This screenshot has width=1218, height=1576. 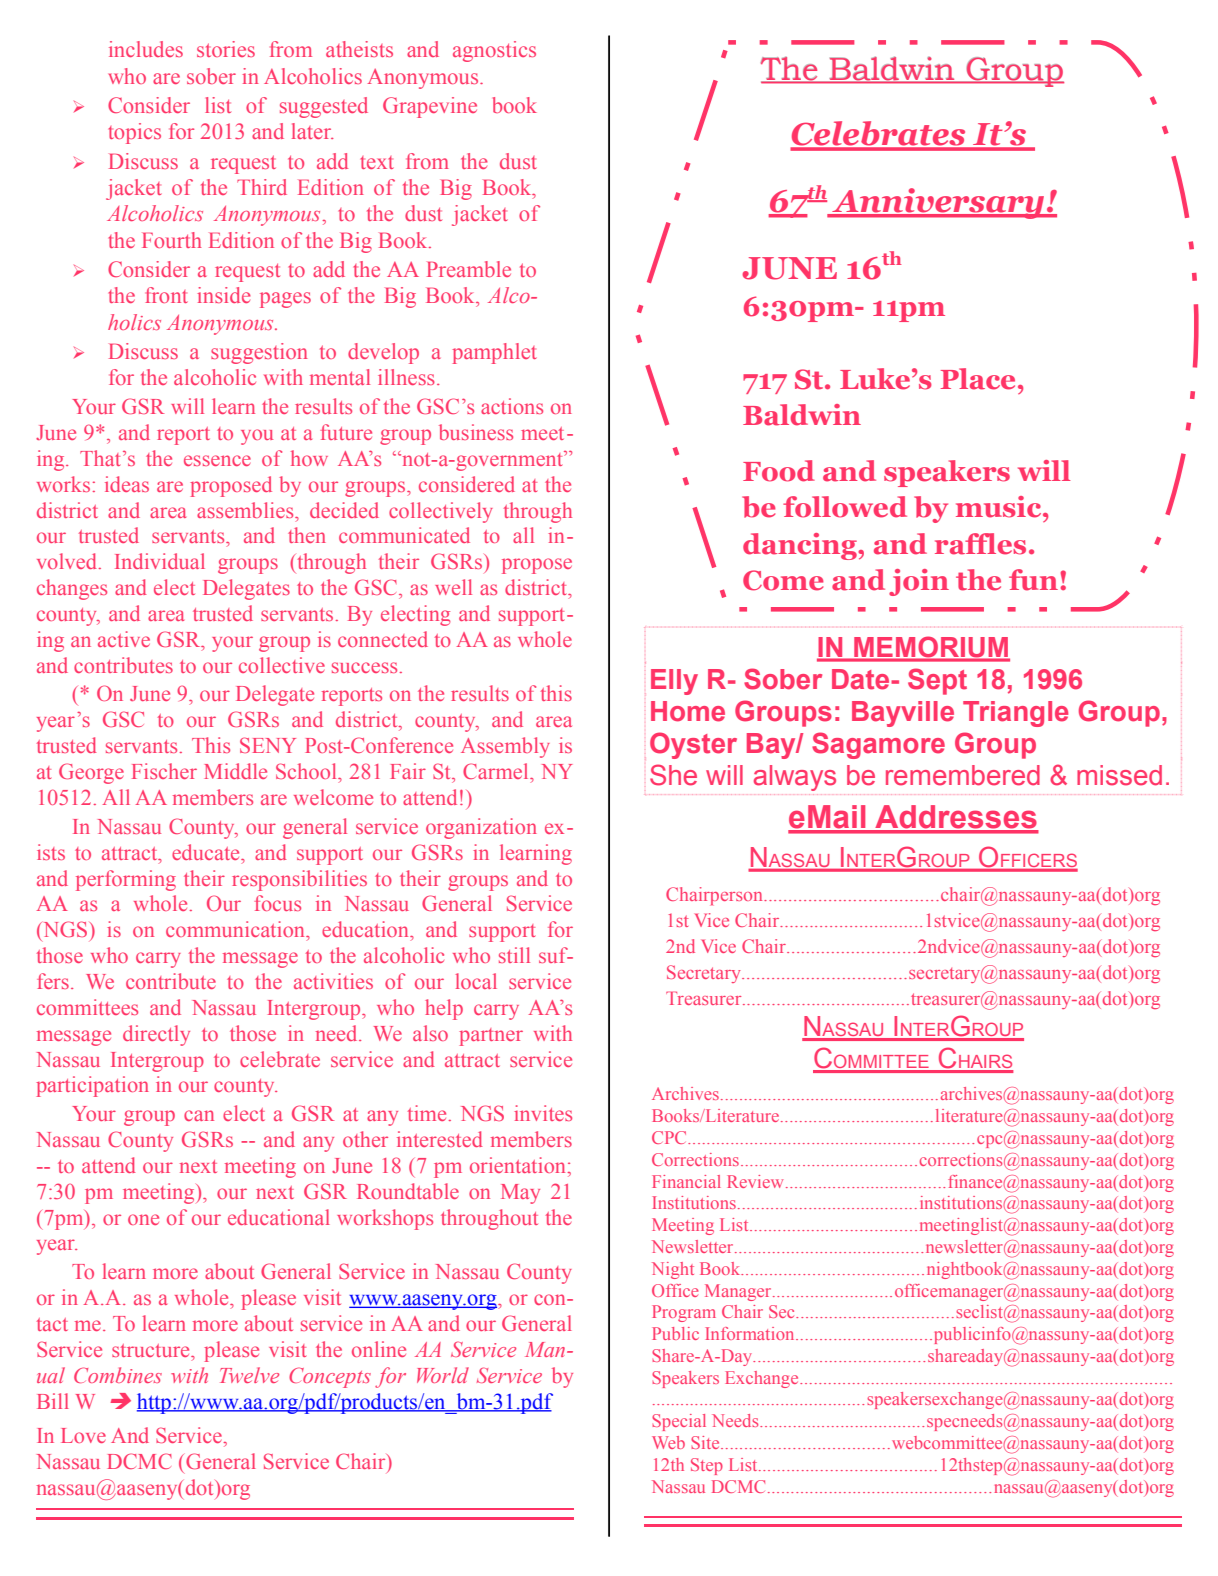 What do you see at coordinates (152, 1350) in the screenshot?
I see `structure` at bounding box center [152, 1350].
